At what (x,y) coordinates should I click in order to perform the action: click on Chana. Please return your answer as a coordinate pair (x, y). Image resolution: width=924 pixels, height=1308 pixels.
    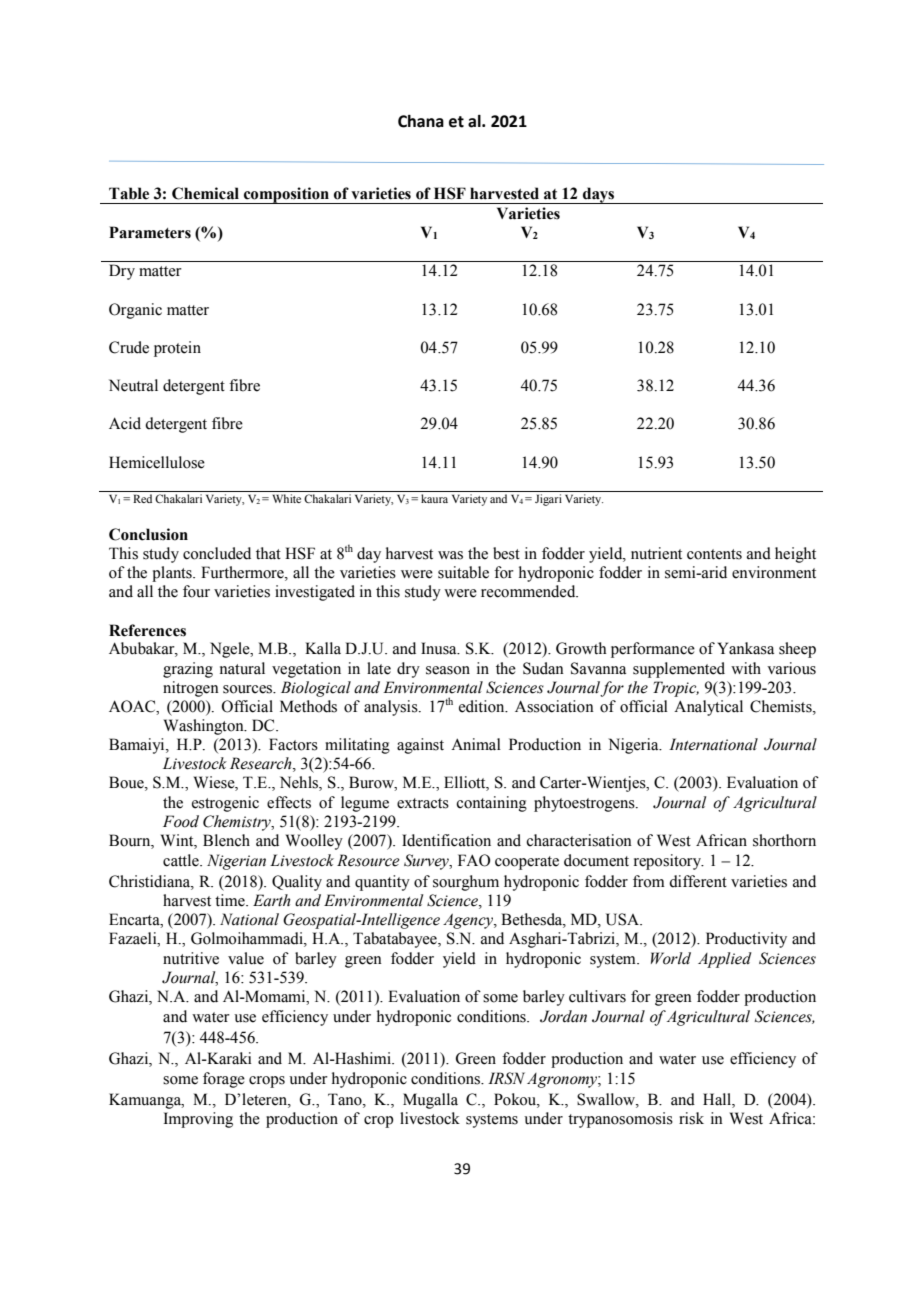
    Looking at the image, I should click on (421, 121).
